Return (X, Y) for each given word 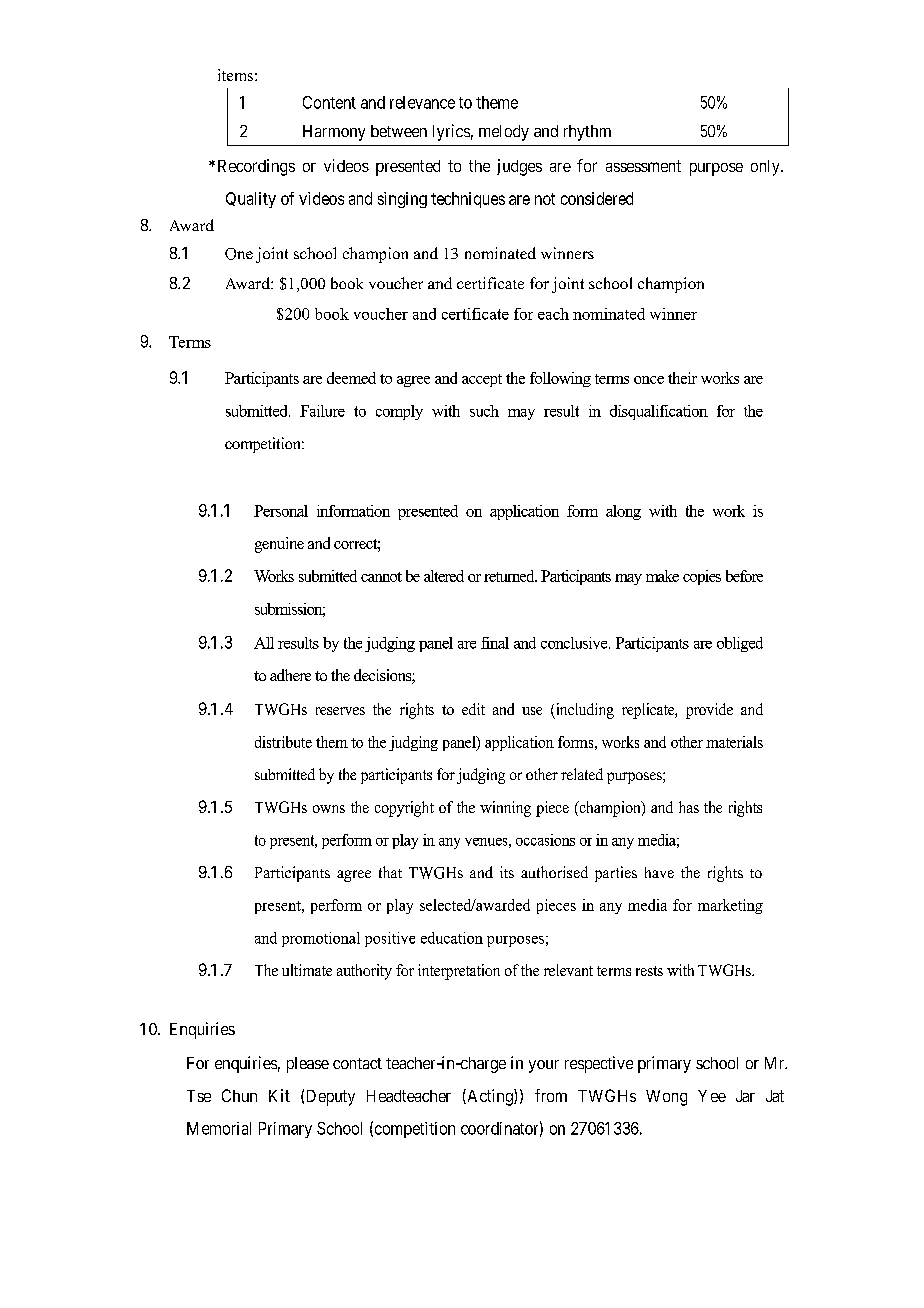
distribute (283, 742)
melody (504, 133)
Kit (279, 1095)
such (484, 411)
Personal (281, 511)
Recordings (256, 167)
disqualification (659, 412)
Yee (712, 1096)
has (689, 807)
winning (505, 809)
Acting (490, 1097)
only (766, 168)
